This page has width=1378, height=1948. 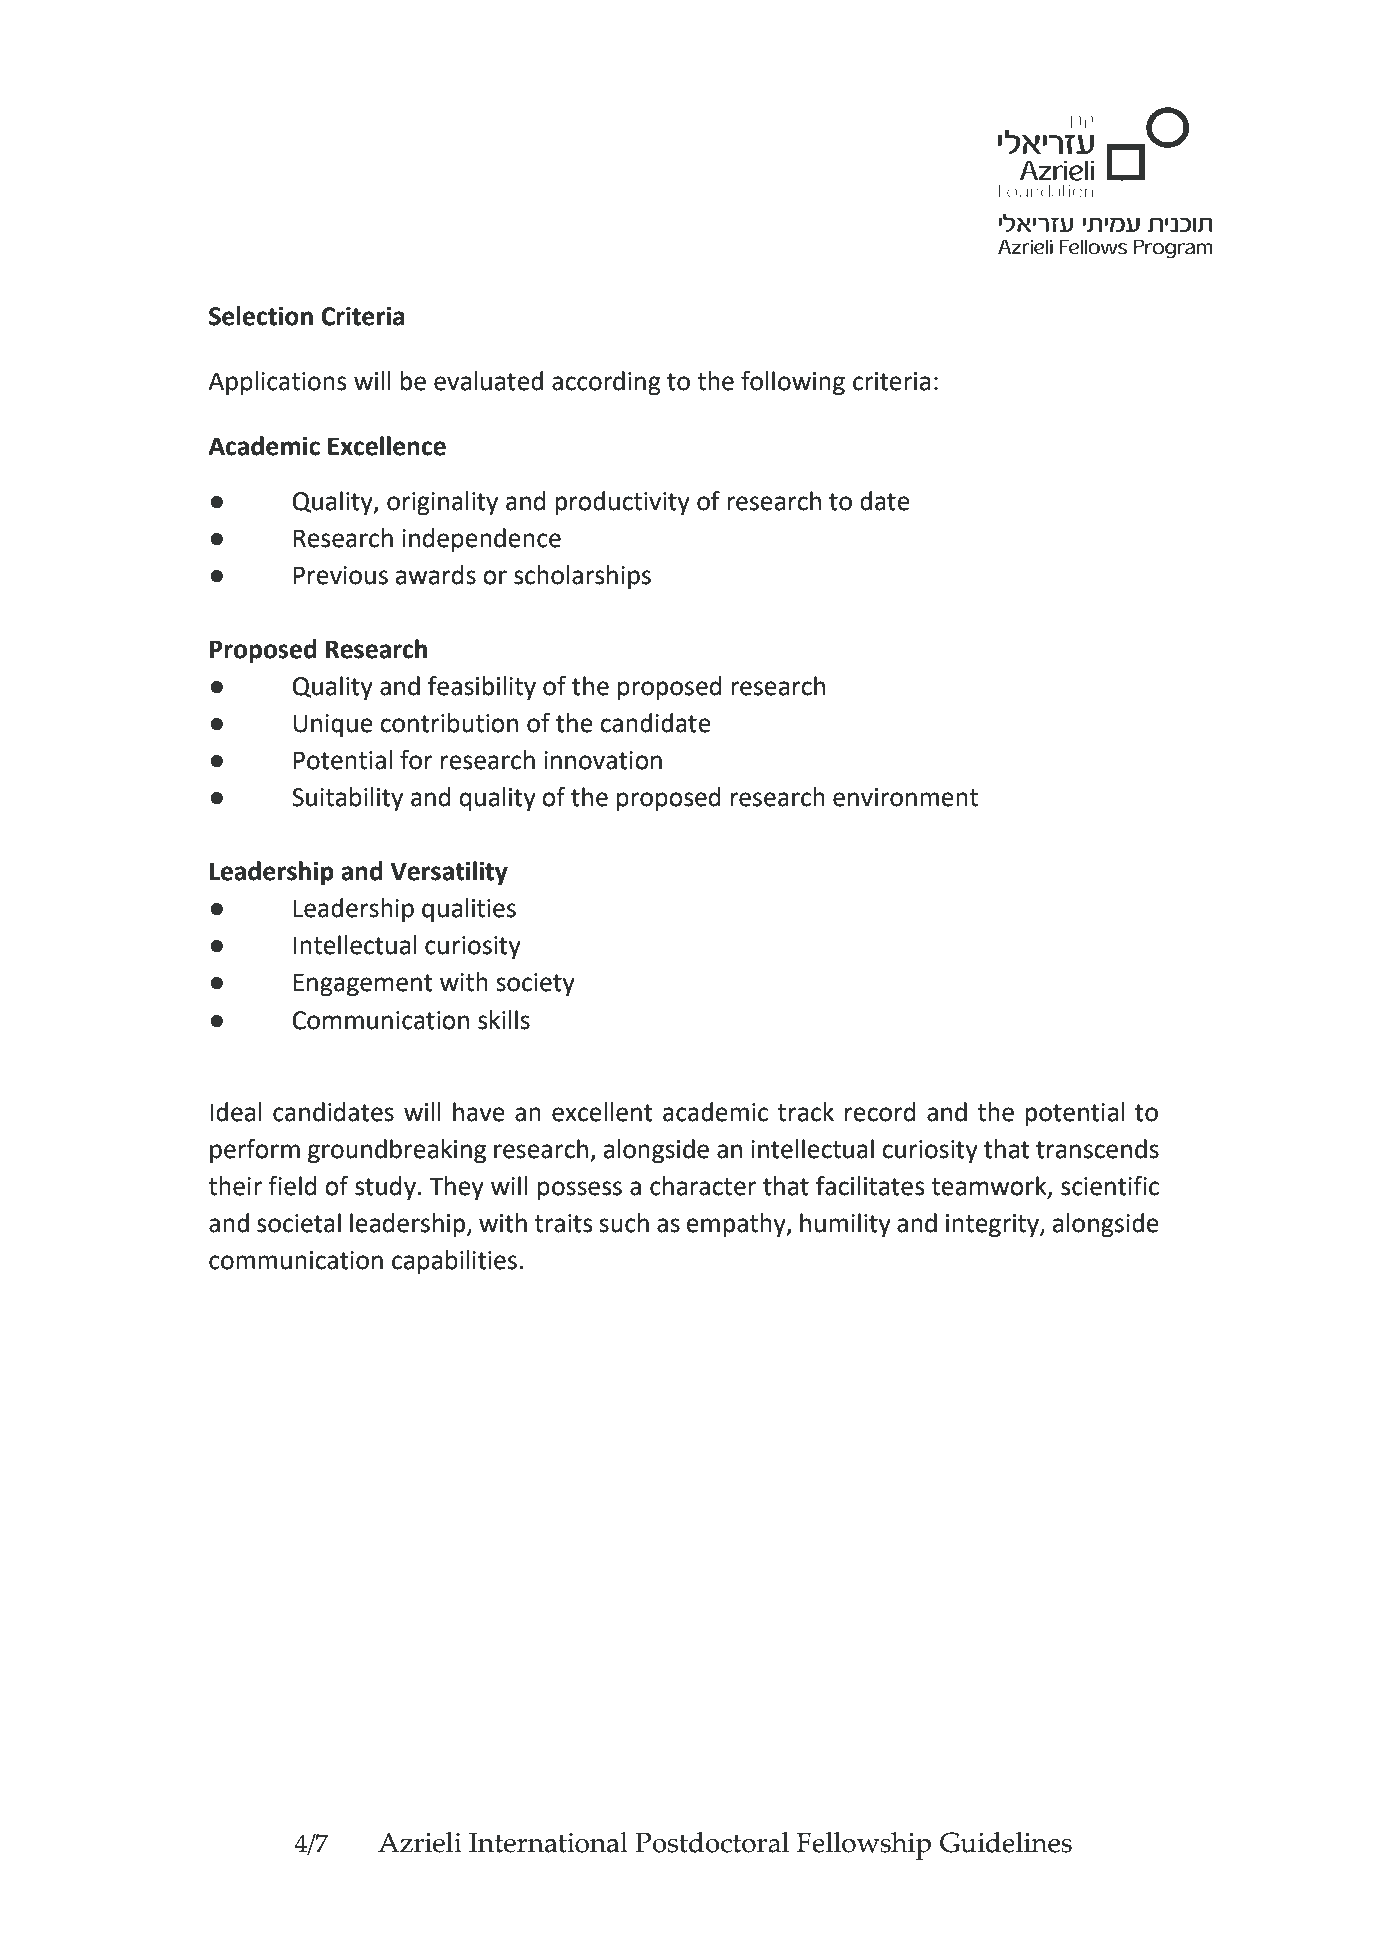 I want to click on excellent, so click(x=602, y=1112).
